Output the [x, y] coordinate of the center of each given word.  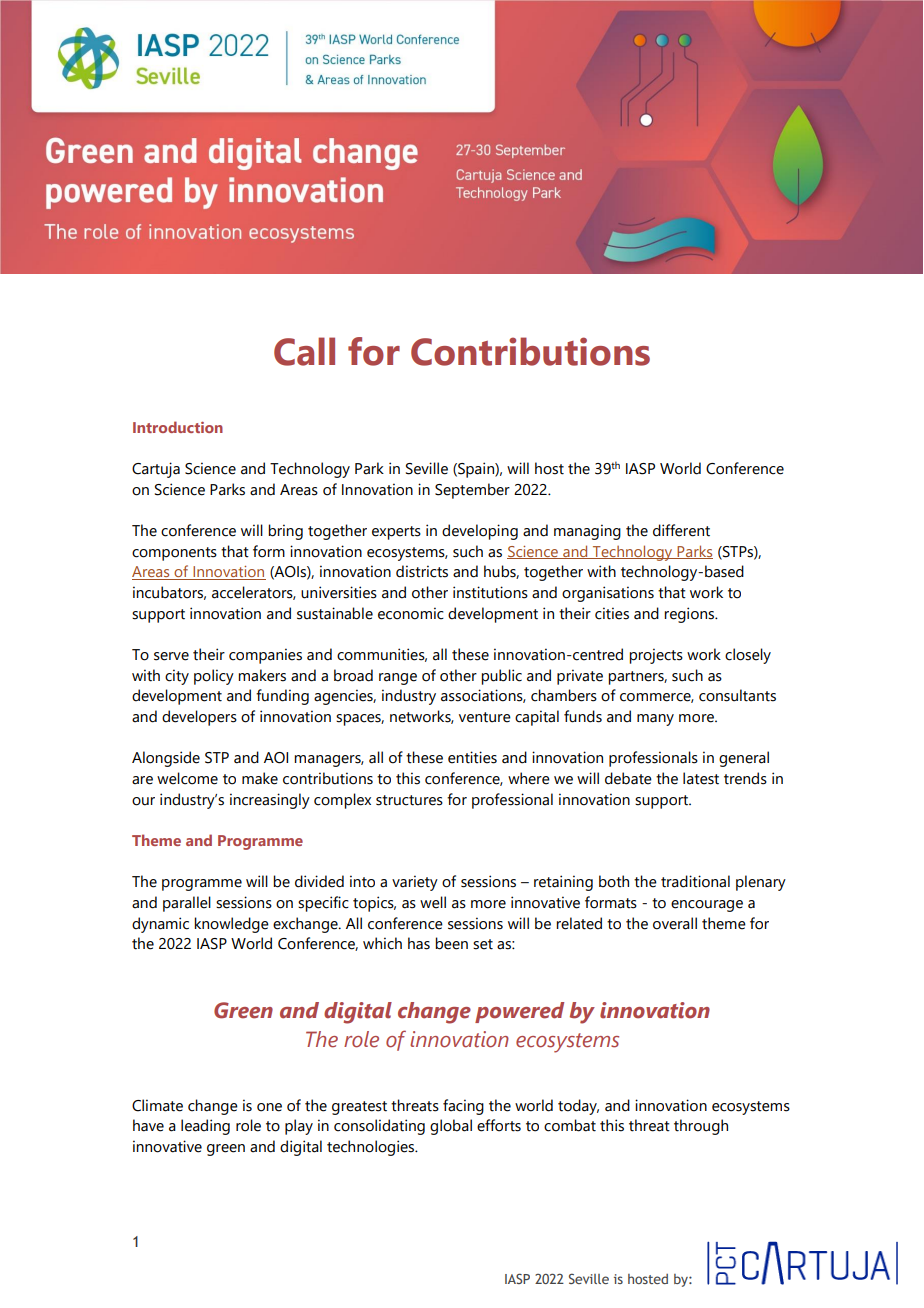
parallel [187, 904]
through [701, 1127]
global [451, 1127]
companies [265, 656]
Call [304, 351]
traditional [695, 881]
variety [415, 883]
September [472, 491]
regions [690, 615]
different [681, 530]
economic [411, 613]
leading [205, 1127]
